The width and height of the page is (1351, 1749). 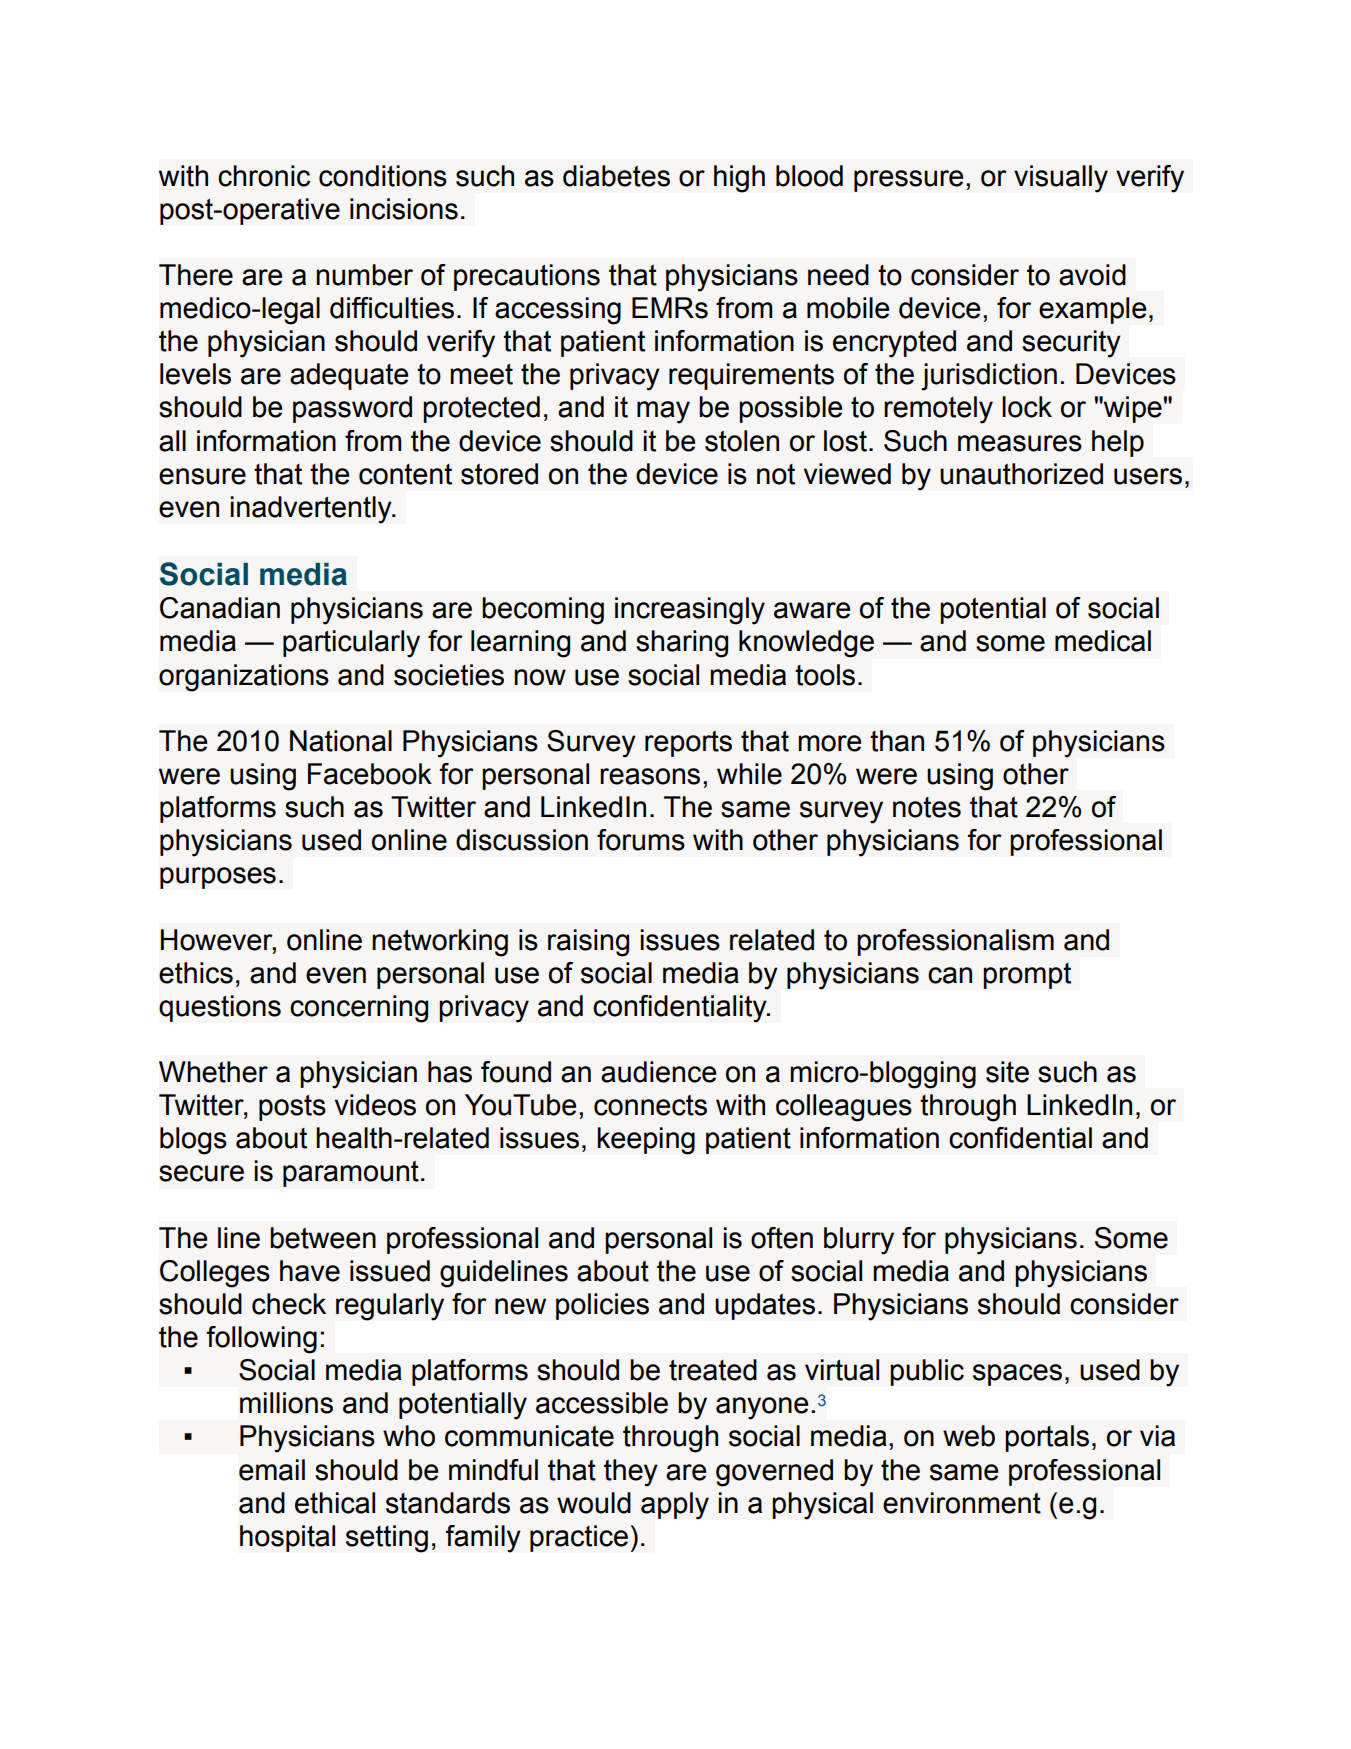 I want to click on paramount, so click(x=351, y=1174).
